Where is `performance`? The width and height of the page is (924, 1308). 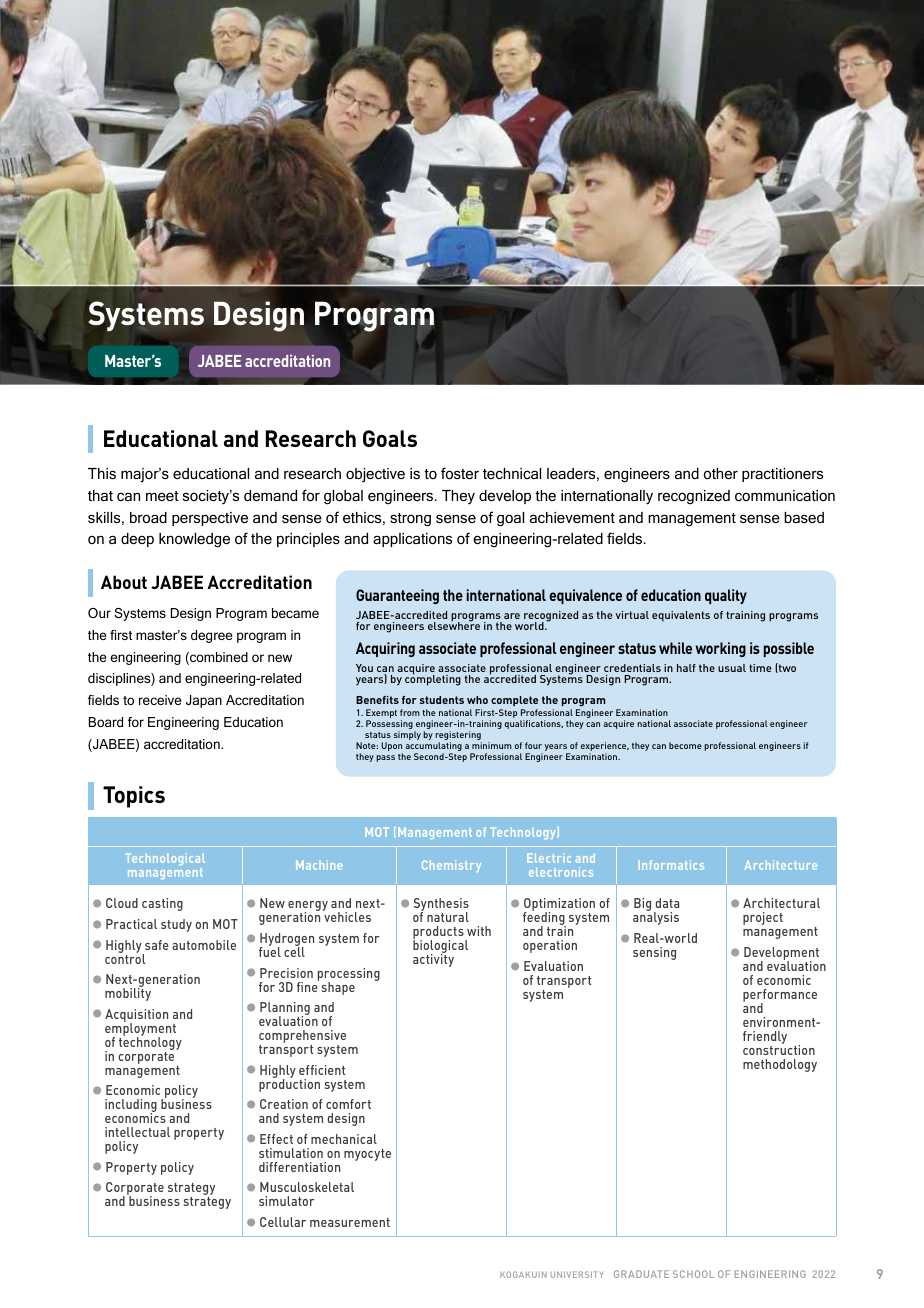 performance is located at coordinates (780, 997).
